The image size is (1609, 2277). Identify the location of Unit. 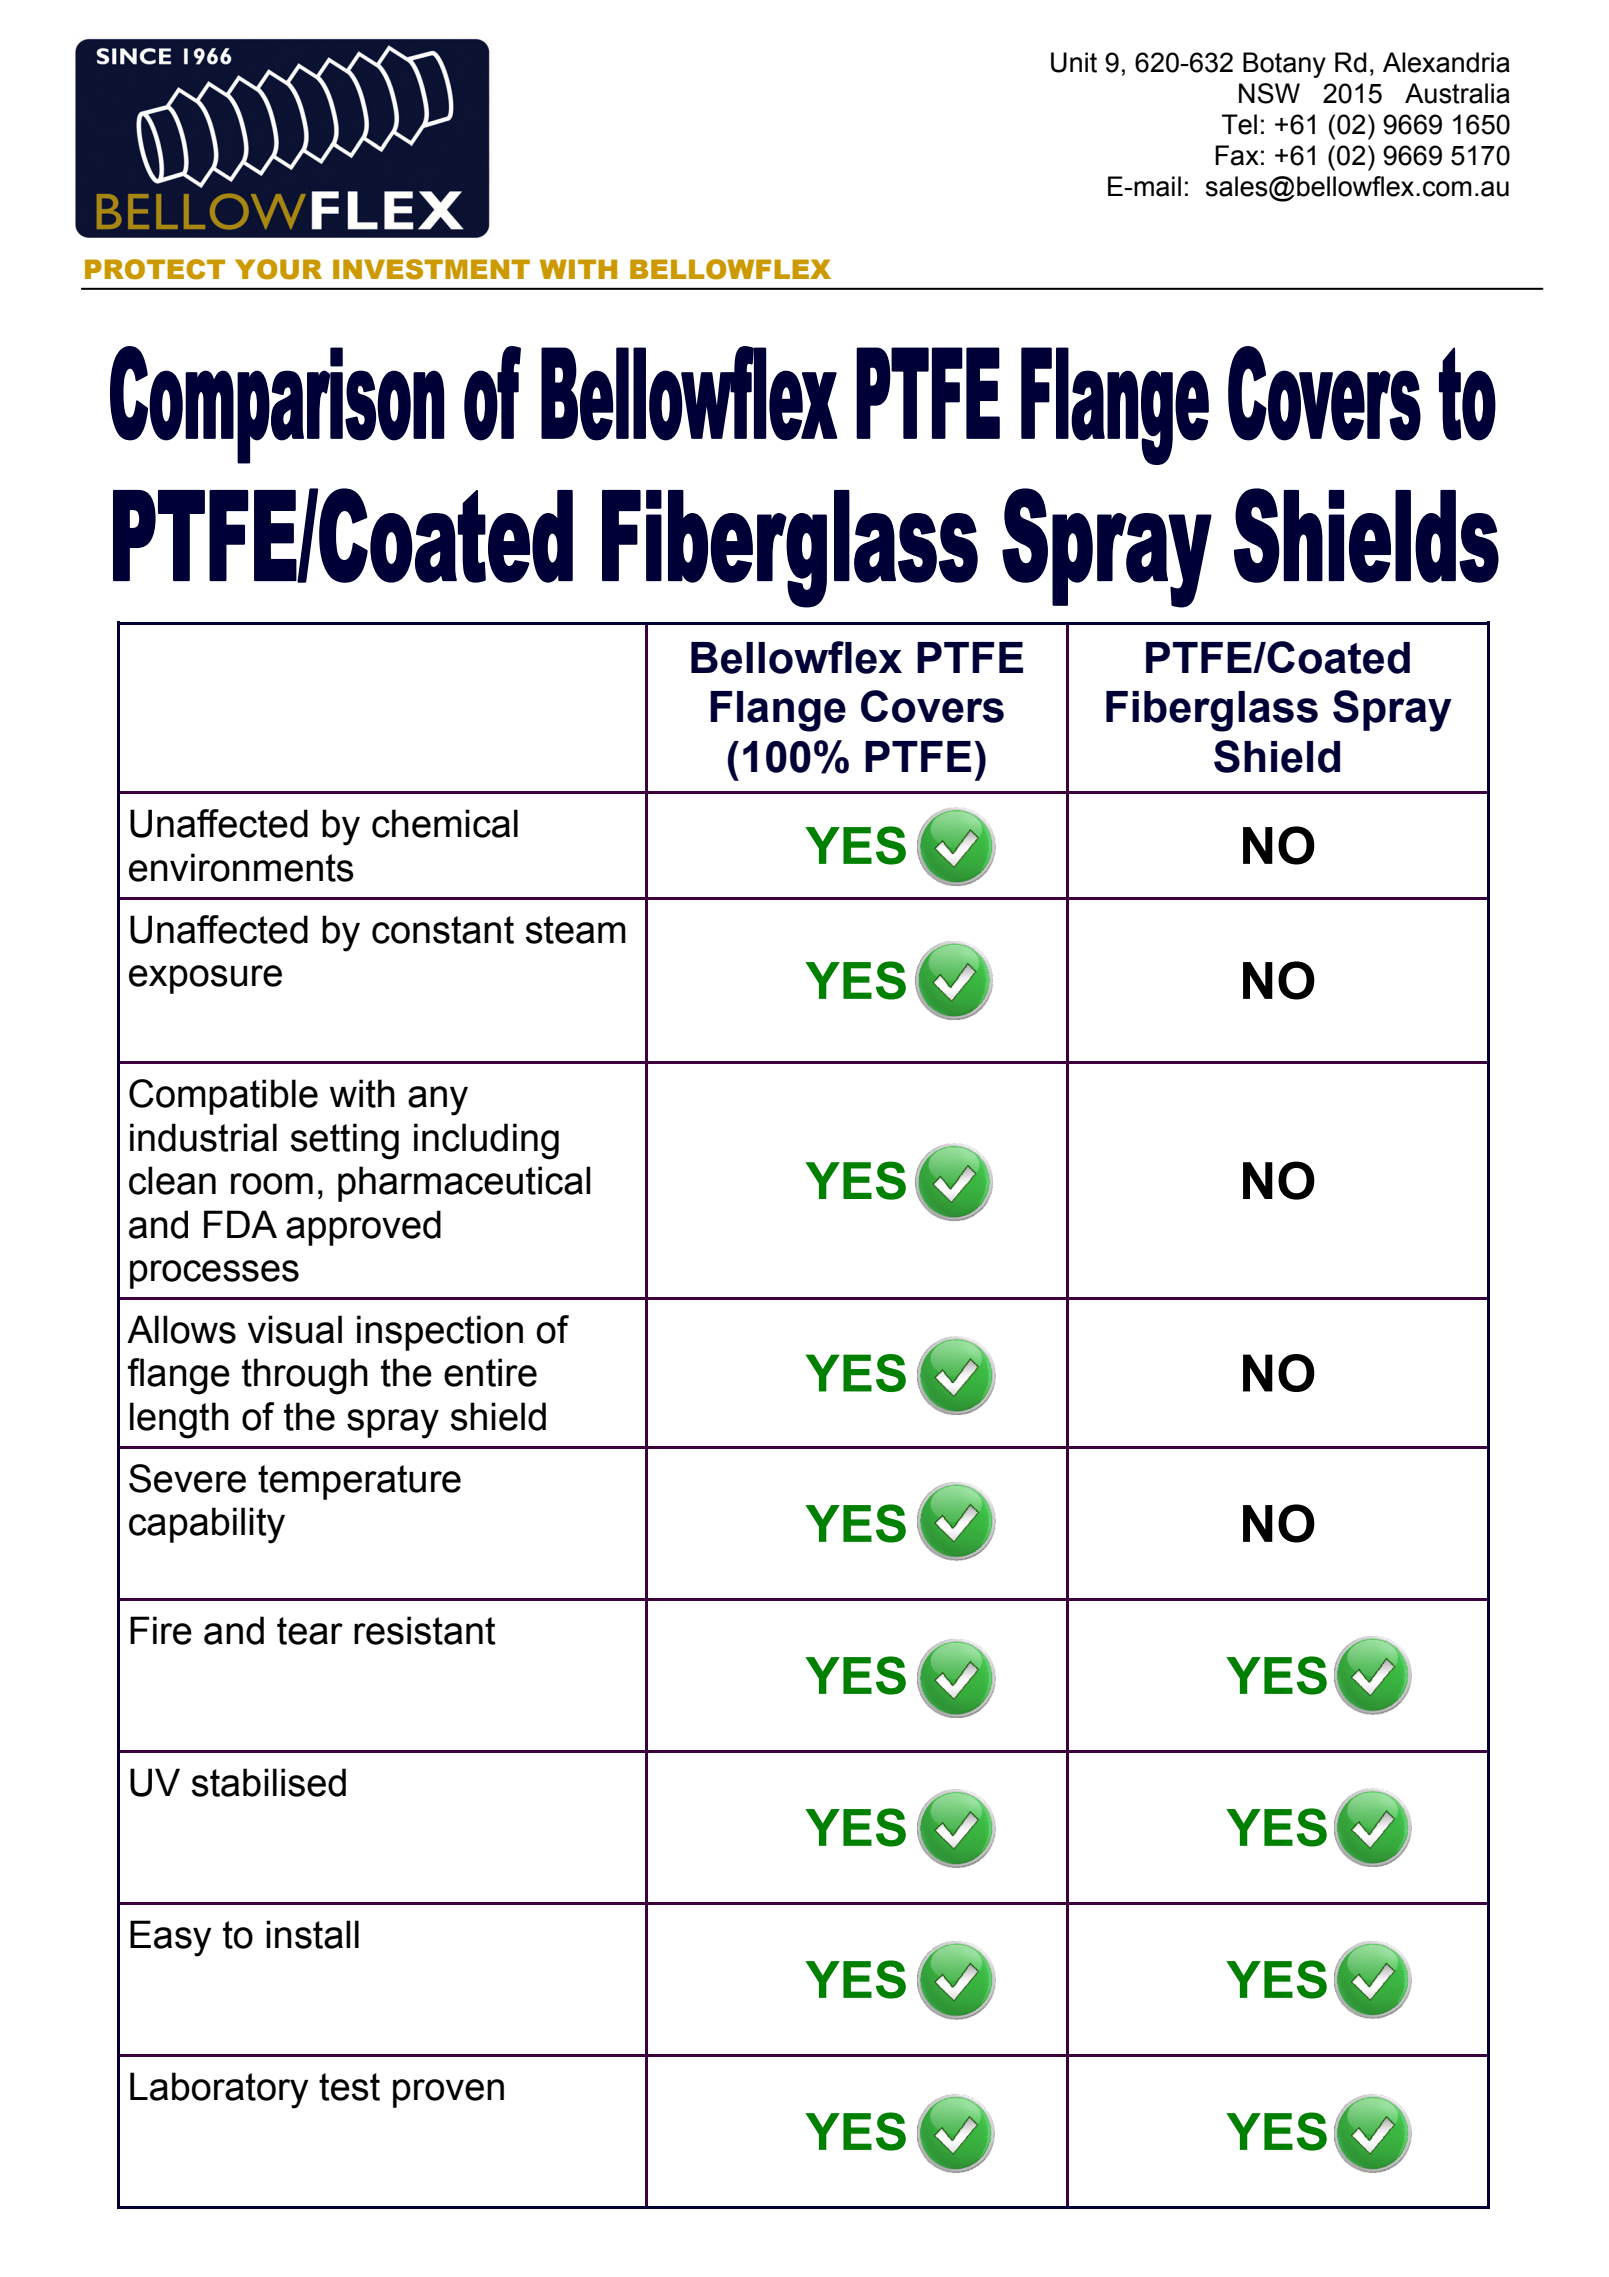
(1074, 62).
